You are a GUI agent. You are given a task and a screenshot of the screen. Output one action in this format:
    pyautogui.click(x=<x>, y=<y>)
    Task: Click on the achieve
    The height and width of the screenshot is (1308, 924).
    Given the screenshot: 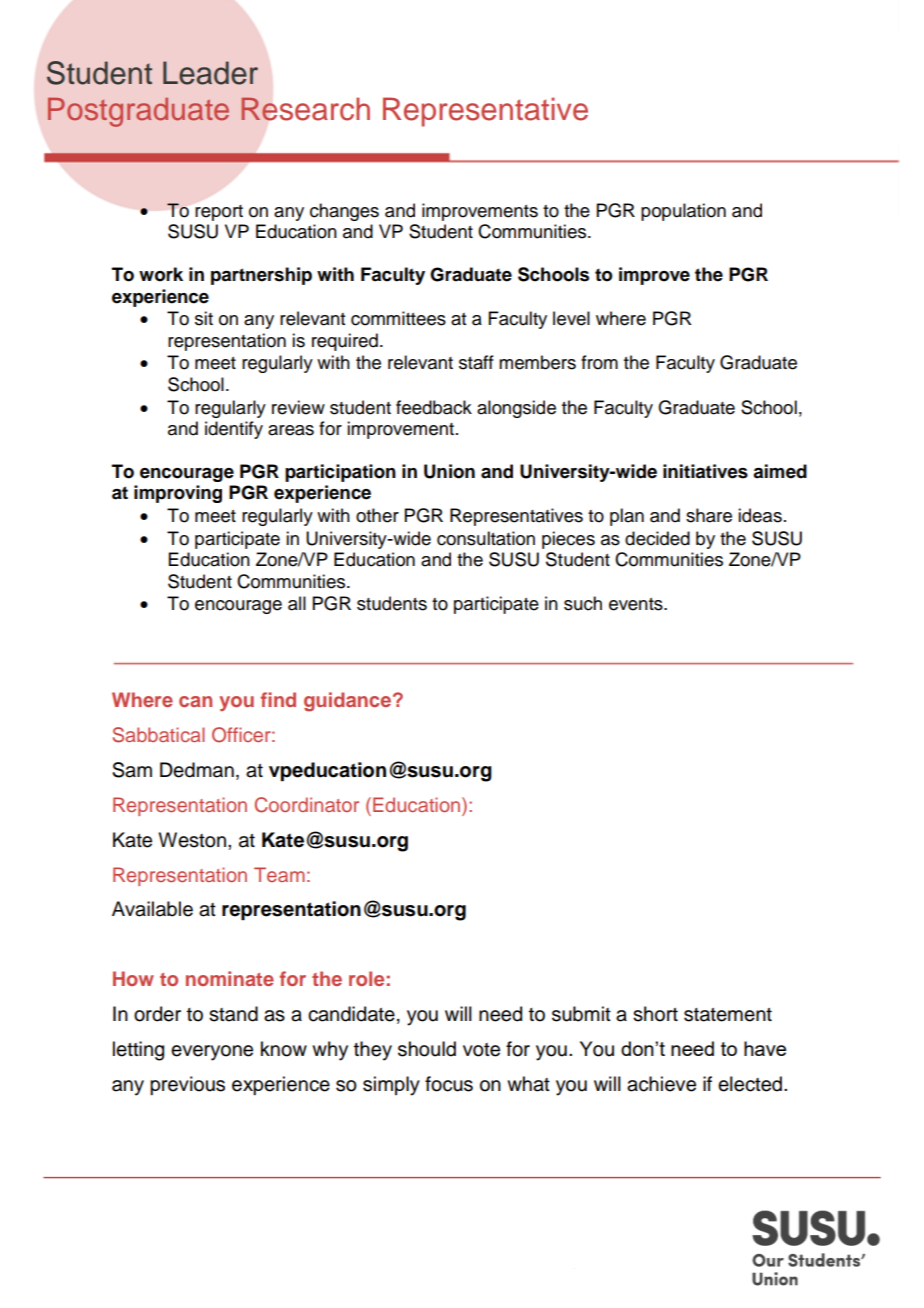 What is the action you would take?
    pyautogui.click(x=661, y=1084)
